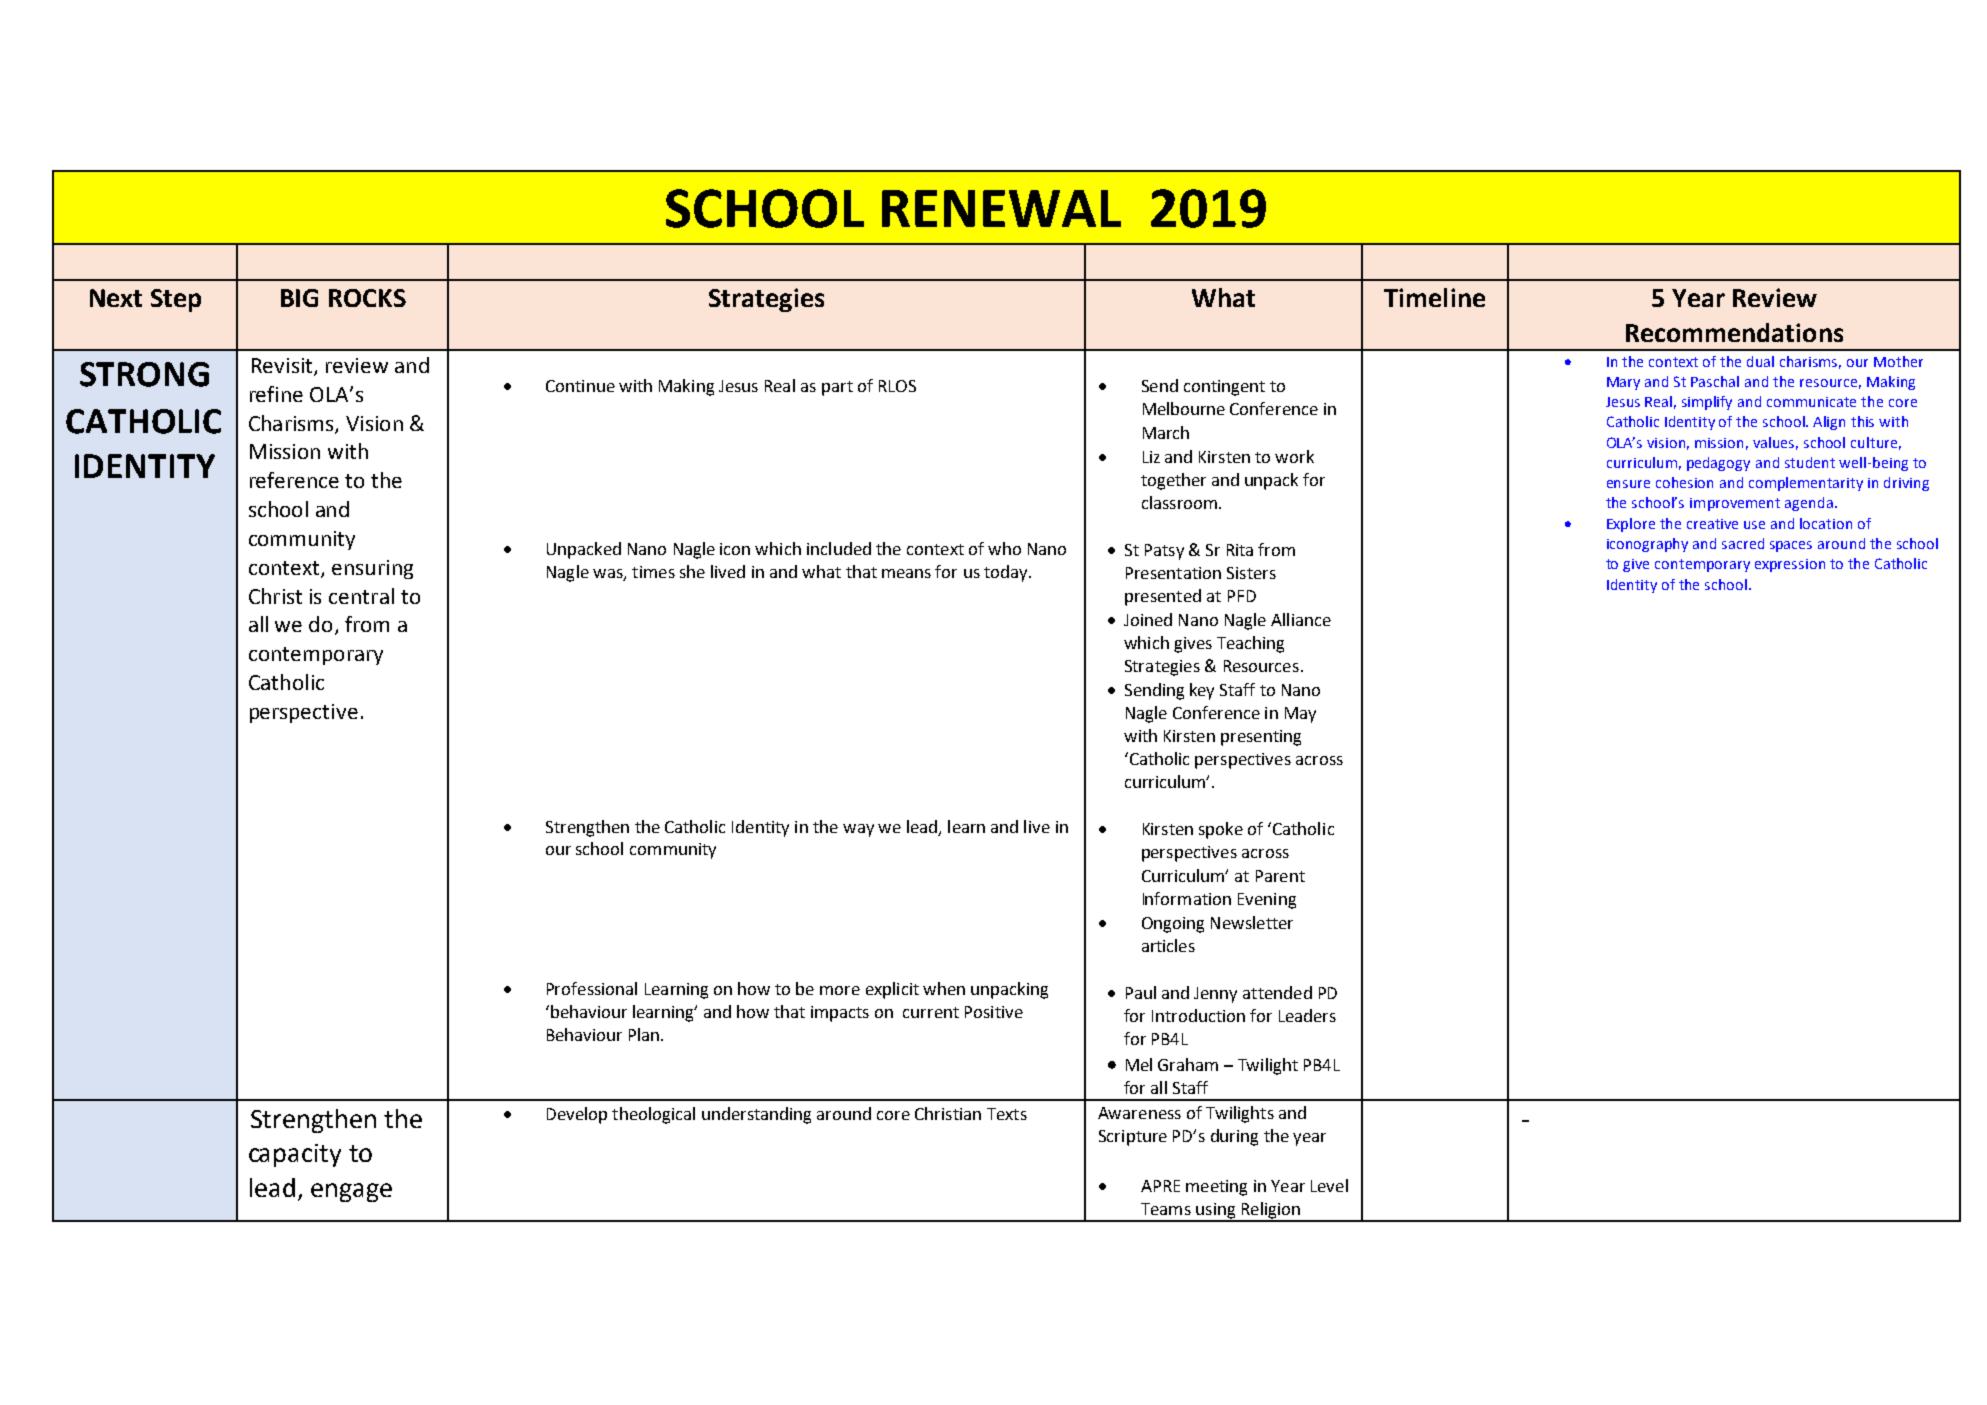  I want to click on Timeline, so click(1434, 297).
